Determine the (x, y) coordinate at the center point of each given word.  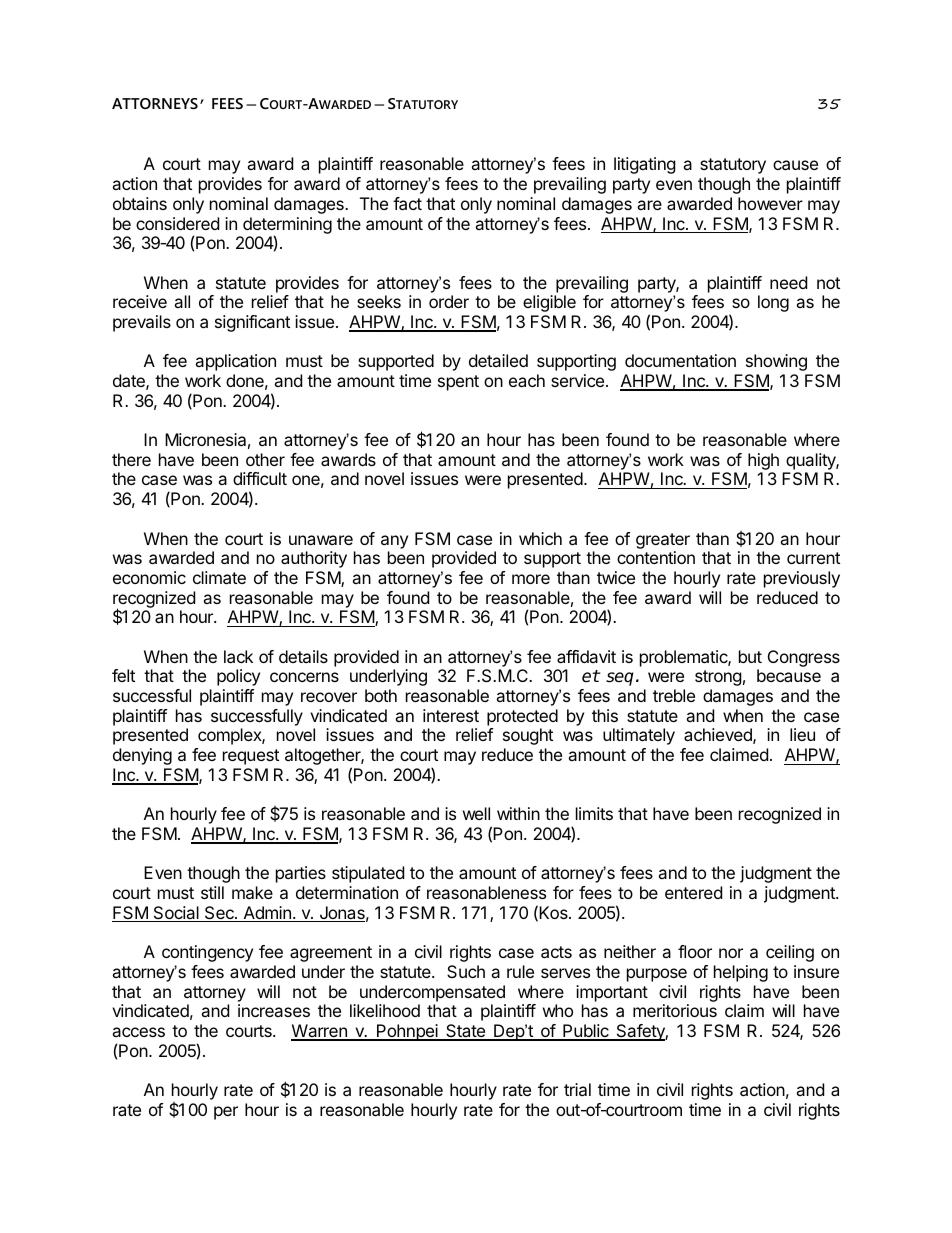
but (750, 656)
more (531, 579)
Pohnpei (407, 1032)
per (226, 1113)
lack (238, 656)
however (770, 203)
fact (407, 203)
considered (177, 223)
